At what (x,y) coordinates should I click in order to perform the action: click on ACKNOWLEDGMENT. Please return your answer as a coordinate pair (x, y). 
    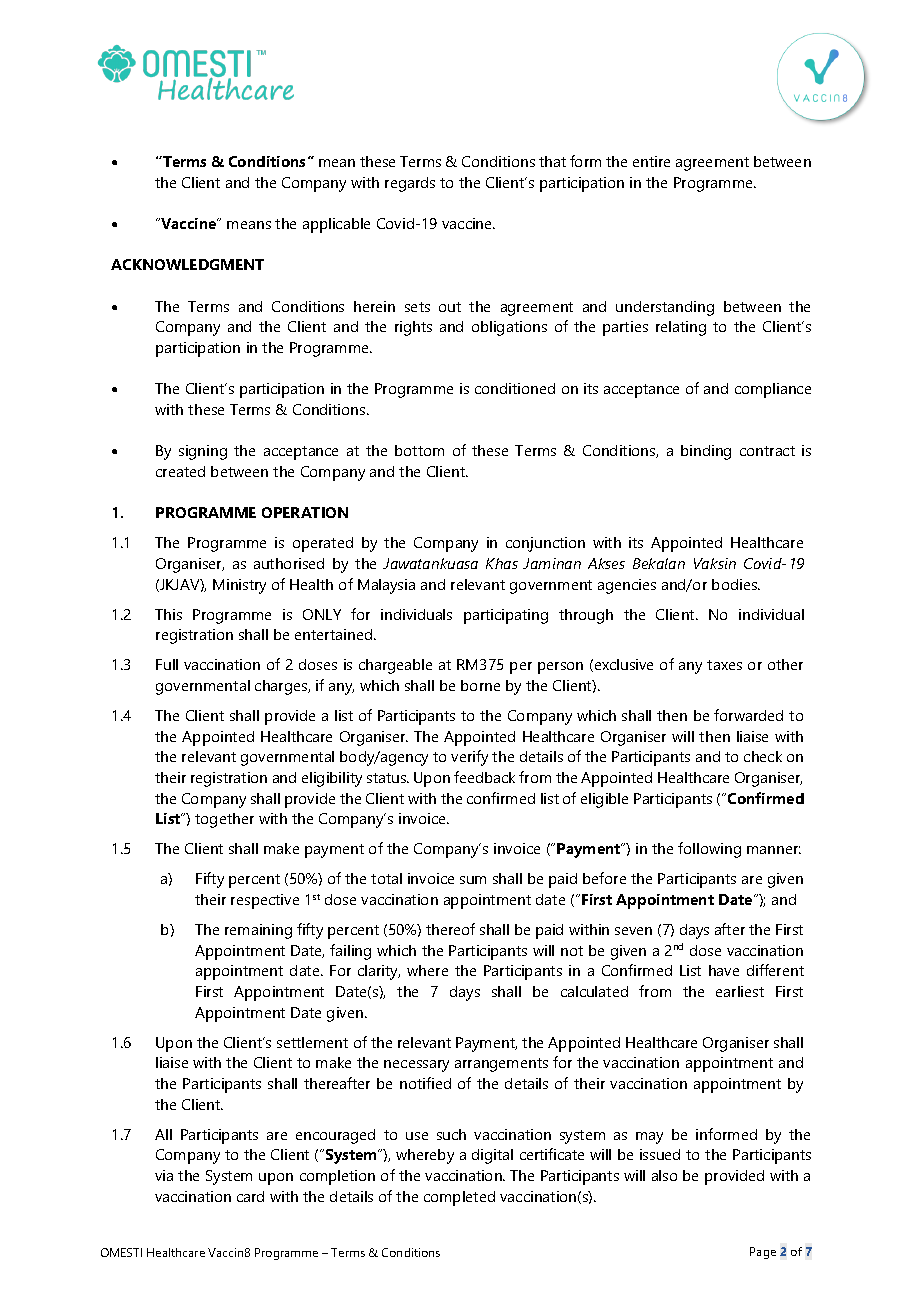
    Looking at the image, I should click on (187, 264).
